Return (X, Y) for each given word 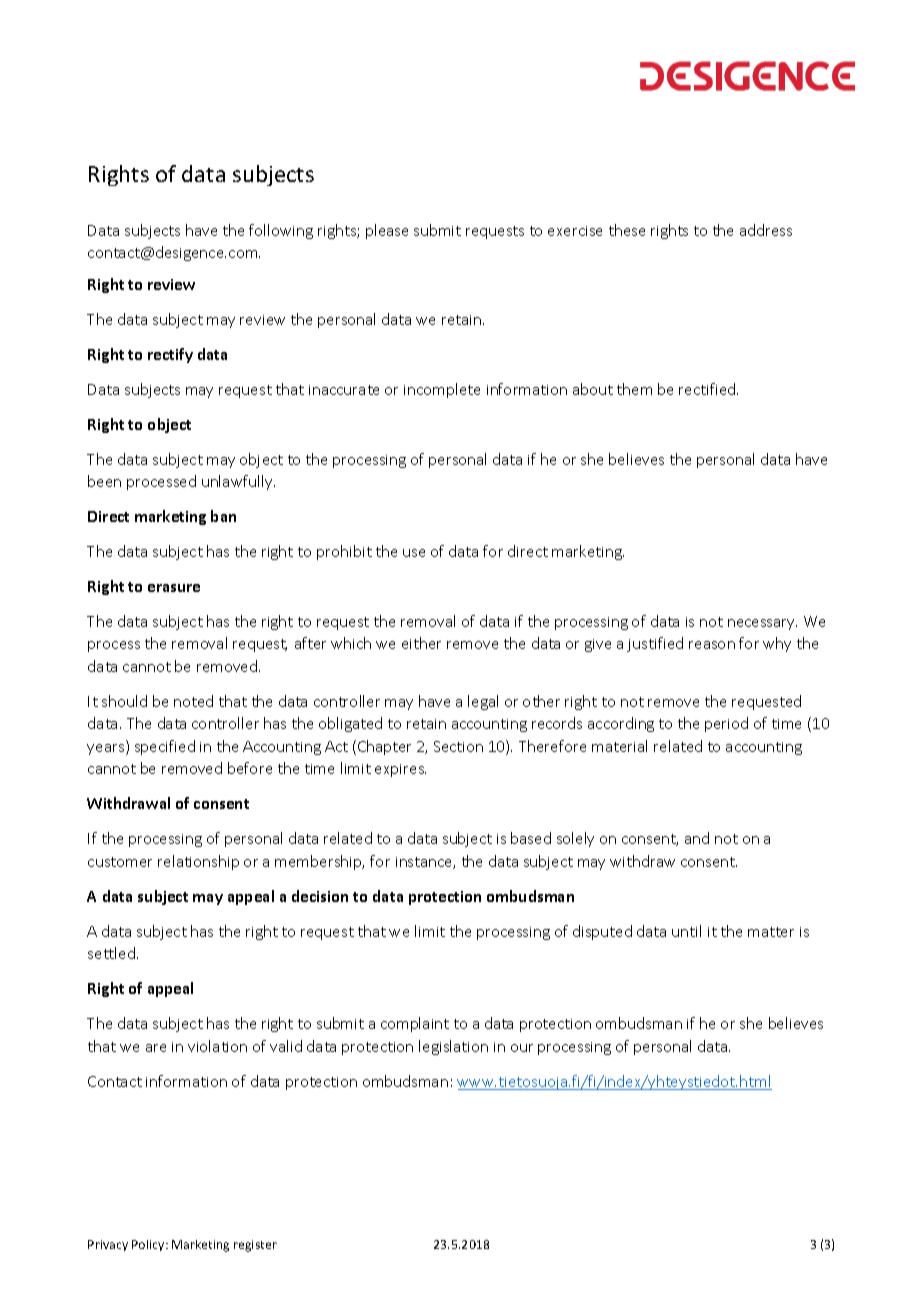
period (726, 724)
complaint (415, 1024)
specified (165, 747)
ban (223, 516)
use (414, 553)
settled (111, 953)
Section (458, 746)
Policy (149, 1245)
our (522, 1048)
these (627, 230)
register (255, 1246)
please (387, 231)
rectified (708, 389)
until (686, 931)
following (281, 231)
